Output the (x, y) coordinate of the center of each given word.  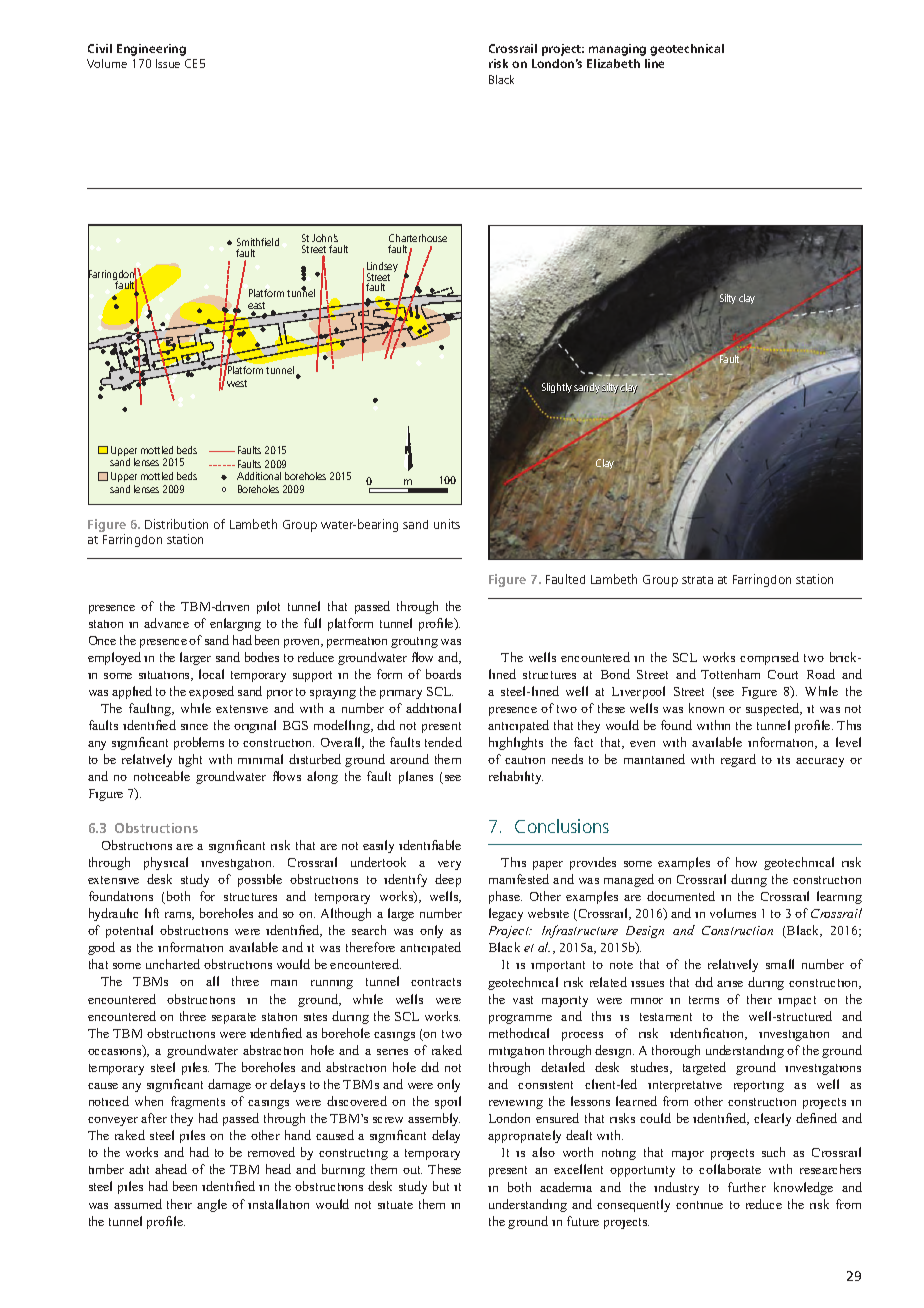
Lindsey (382, 268)
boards (443, 674)
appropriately (524, 1136)
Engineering (151, 50)
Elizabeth (613, 63)
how (746, 862)
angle (212, 1205)
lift (152, 913)
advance (166, 623)
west (237, 383)
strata (697, 580)
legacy (506, 914)
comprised (769, 658)
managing (617, 50)
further (747, 1187)
